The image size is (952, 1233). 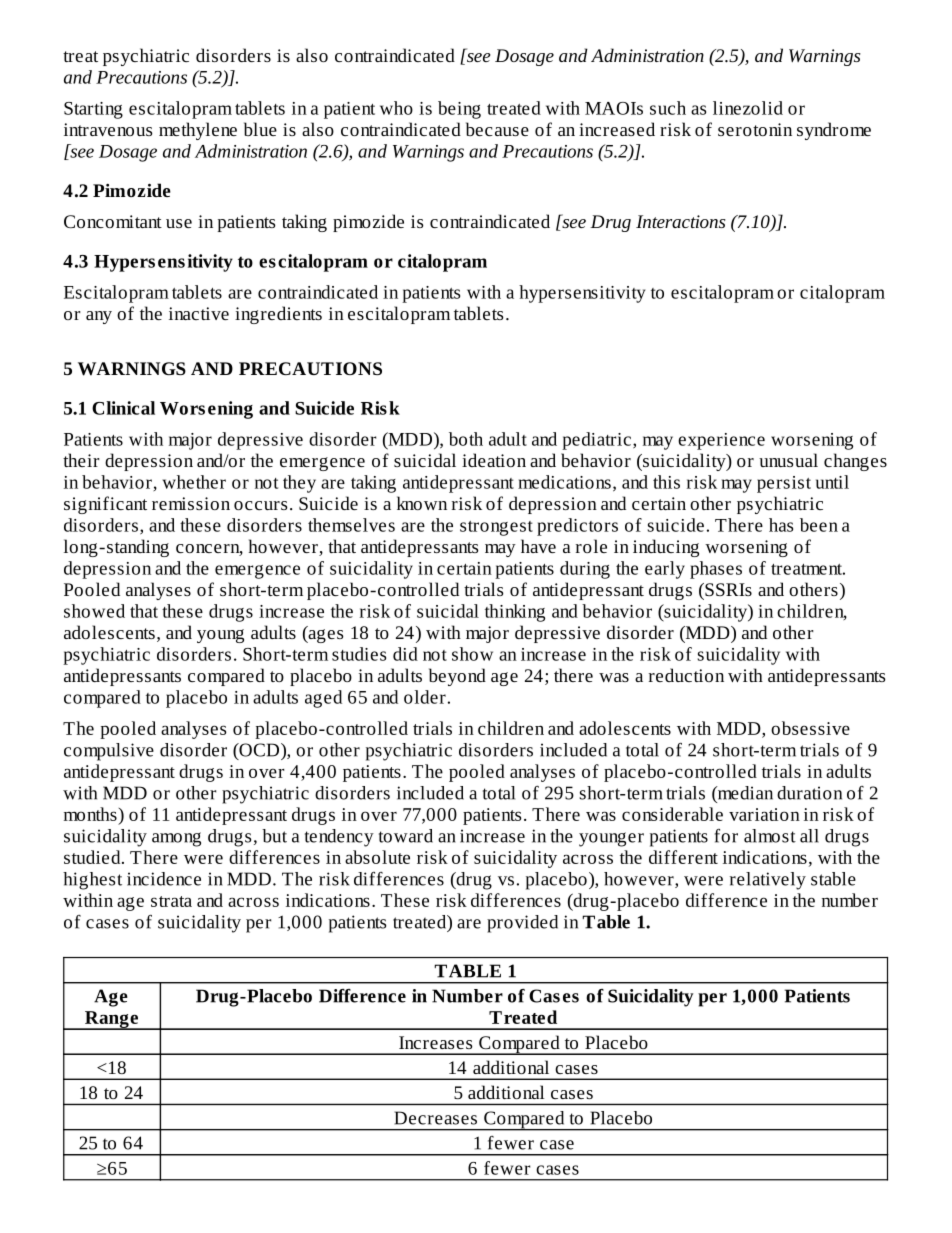 What do you see at coordinates (809, 793) in the page?
I see `duration` at bounding box center [809, 793].
